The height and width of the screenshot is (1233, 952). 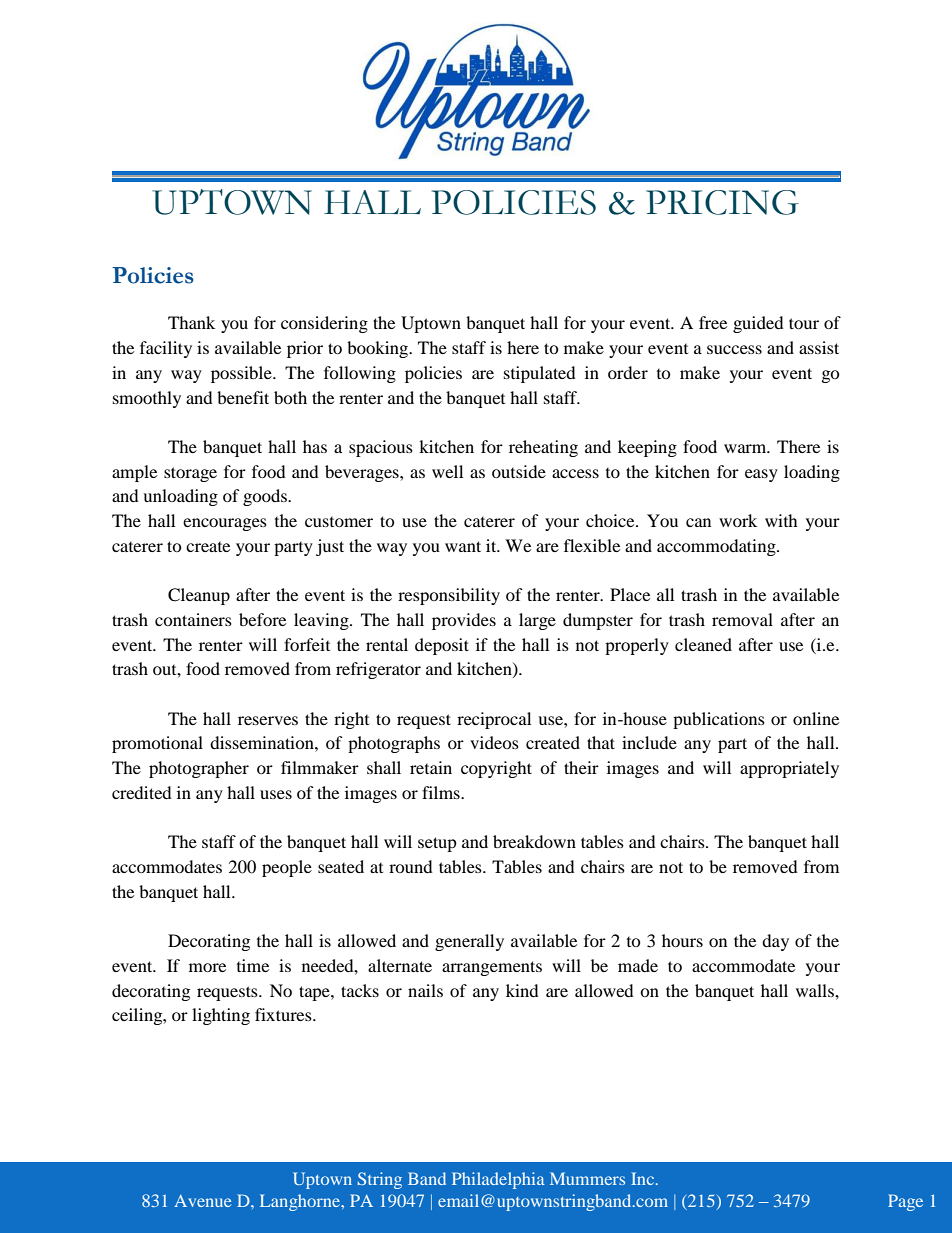 I want to click on Avenue, so click(x=203, y=1201).
